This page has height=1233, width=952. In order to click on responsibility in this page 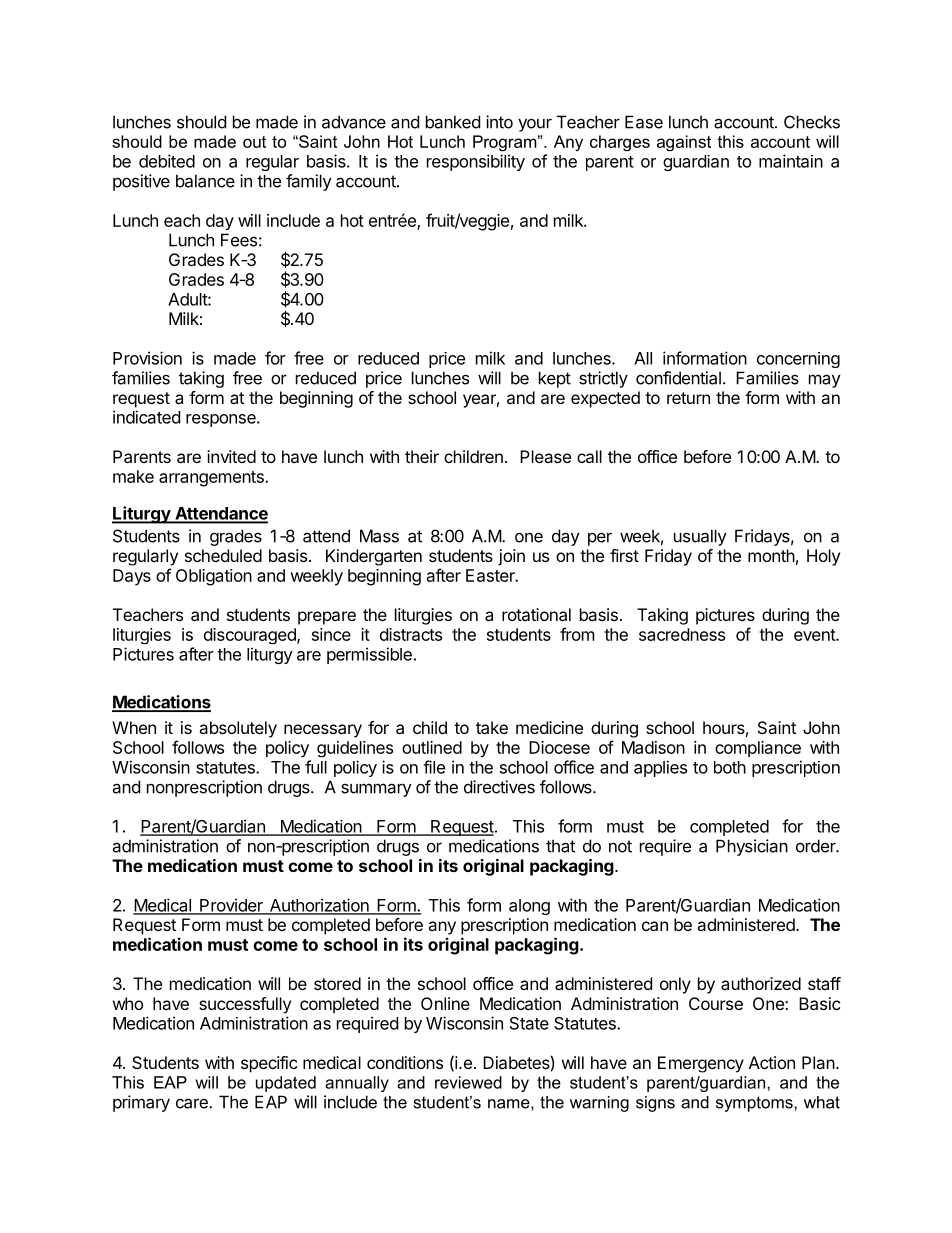, I will do `click(476, 162)`.
